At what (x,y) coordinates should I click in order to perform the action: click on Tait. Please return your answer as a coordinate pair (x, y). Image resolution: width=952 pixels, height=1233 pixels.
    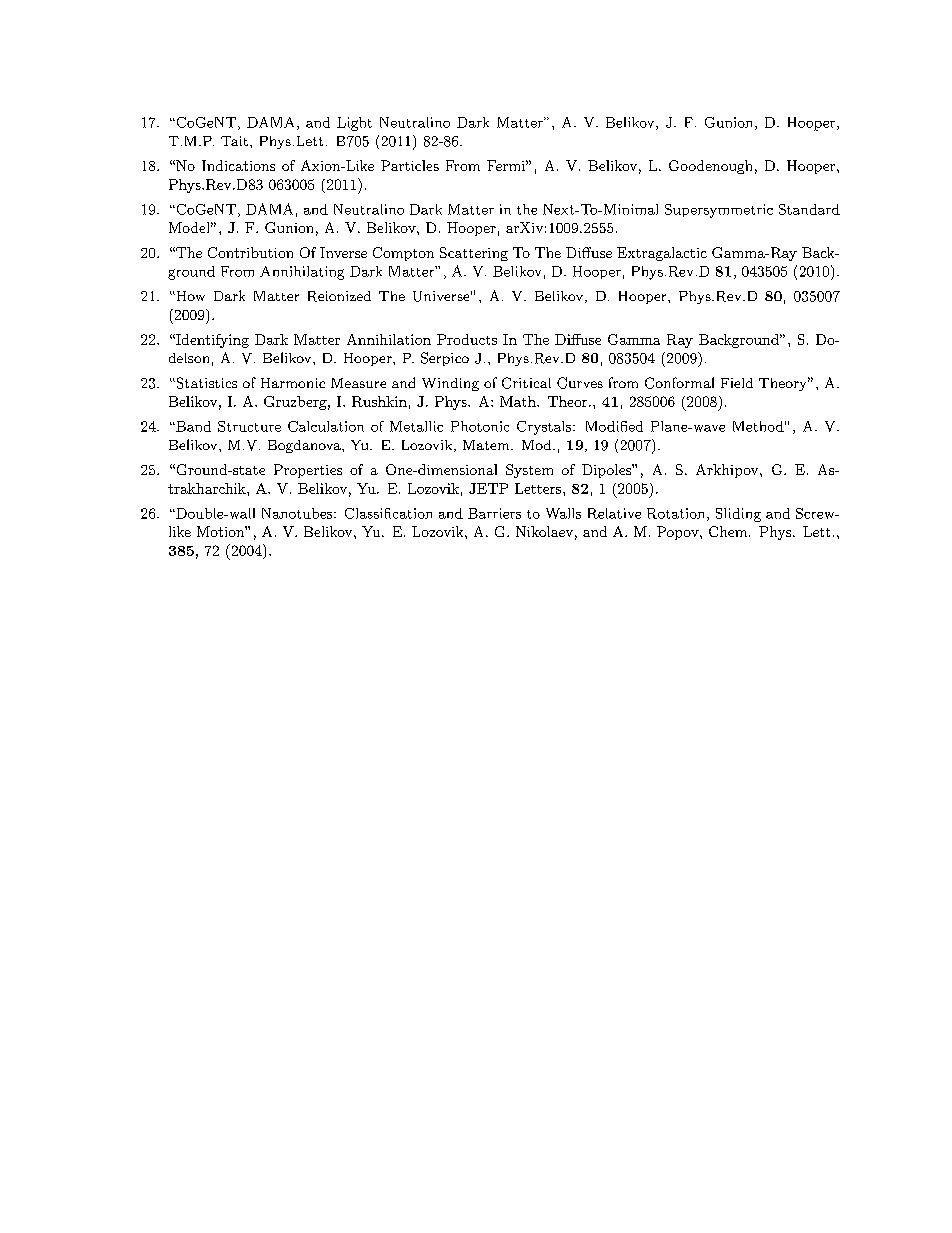
    Looking at the image, I should click on (234, 141).
